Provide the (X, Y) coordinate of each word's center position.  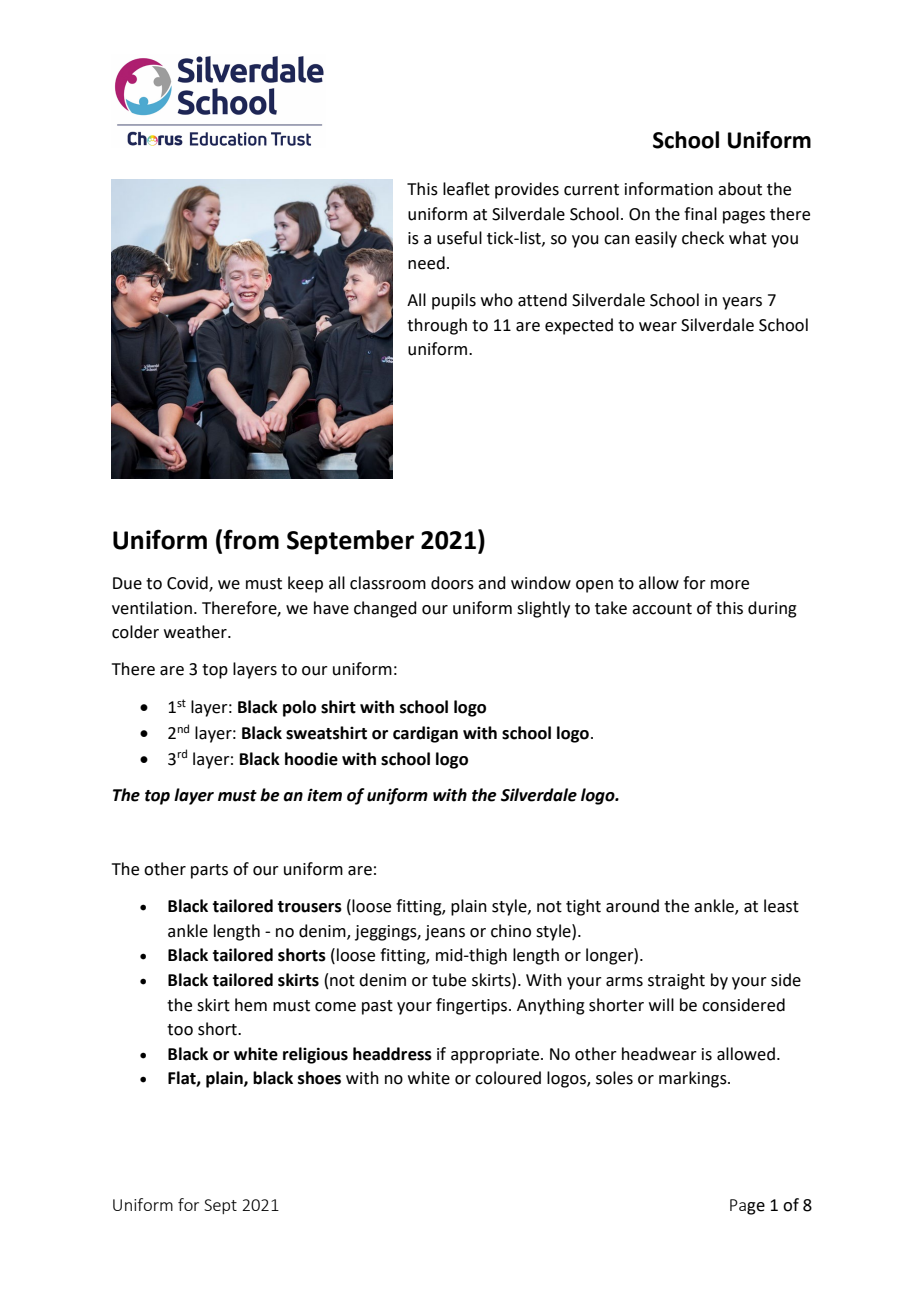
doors (452, 583)
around (632, 906)
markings (694, 1079)
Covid (188, 584)
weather (196, 632)
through (437, 326)
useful (459, 238)
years (742, 303)
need (426, 263)
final (700, 214)
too (180, 1030)
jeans (445, 933)
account (662, 609)
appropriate (496, 1056)
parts (209, 871)
